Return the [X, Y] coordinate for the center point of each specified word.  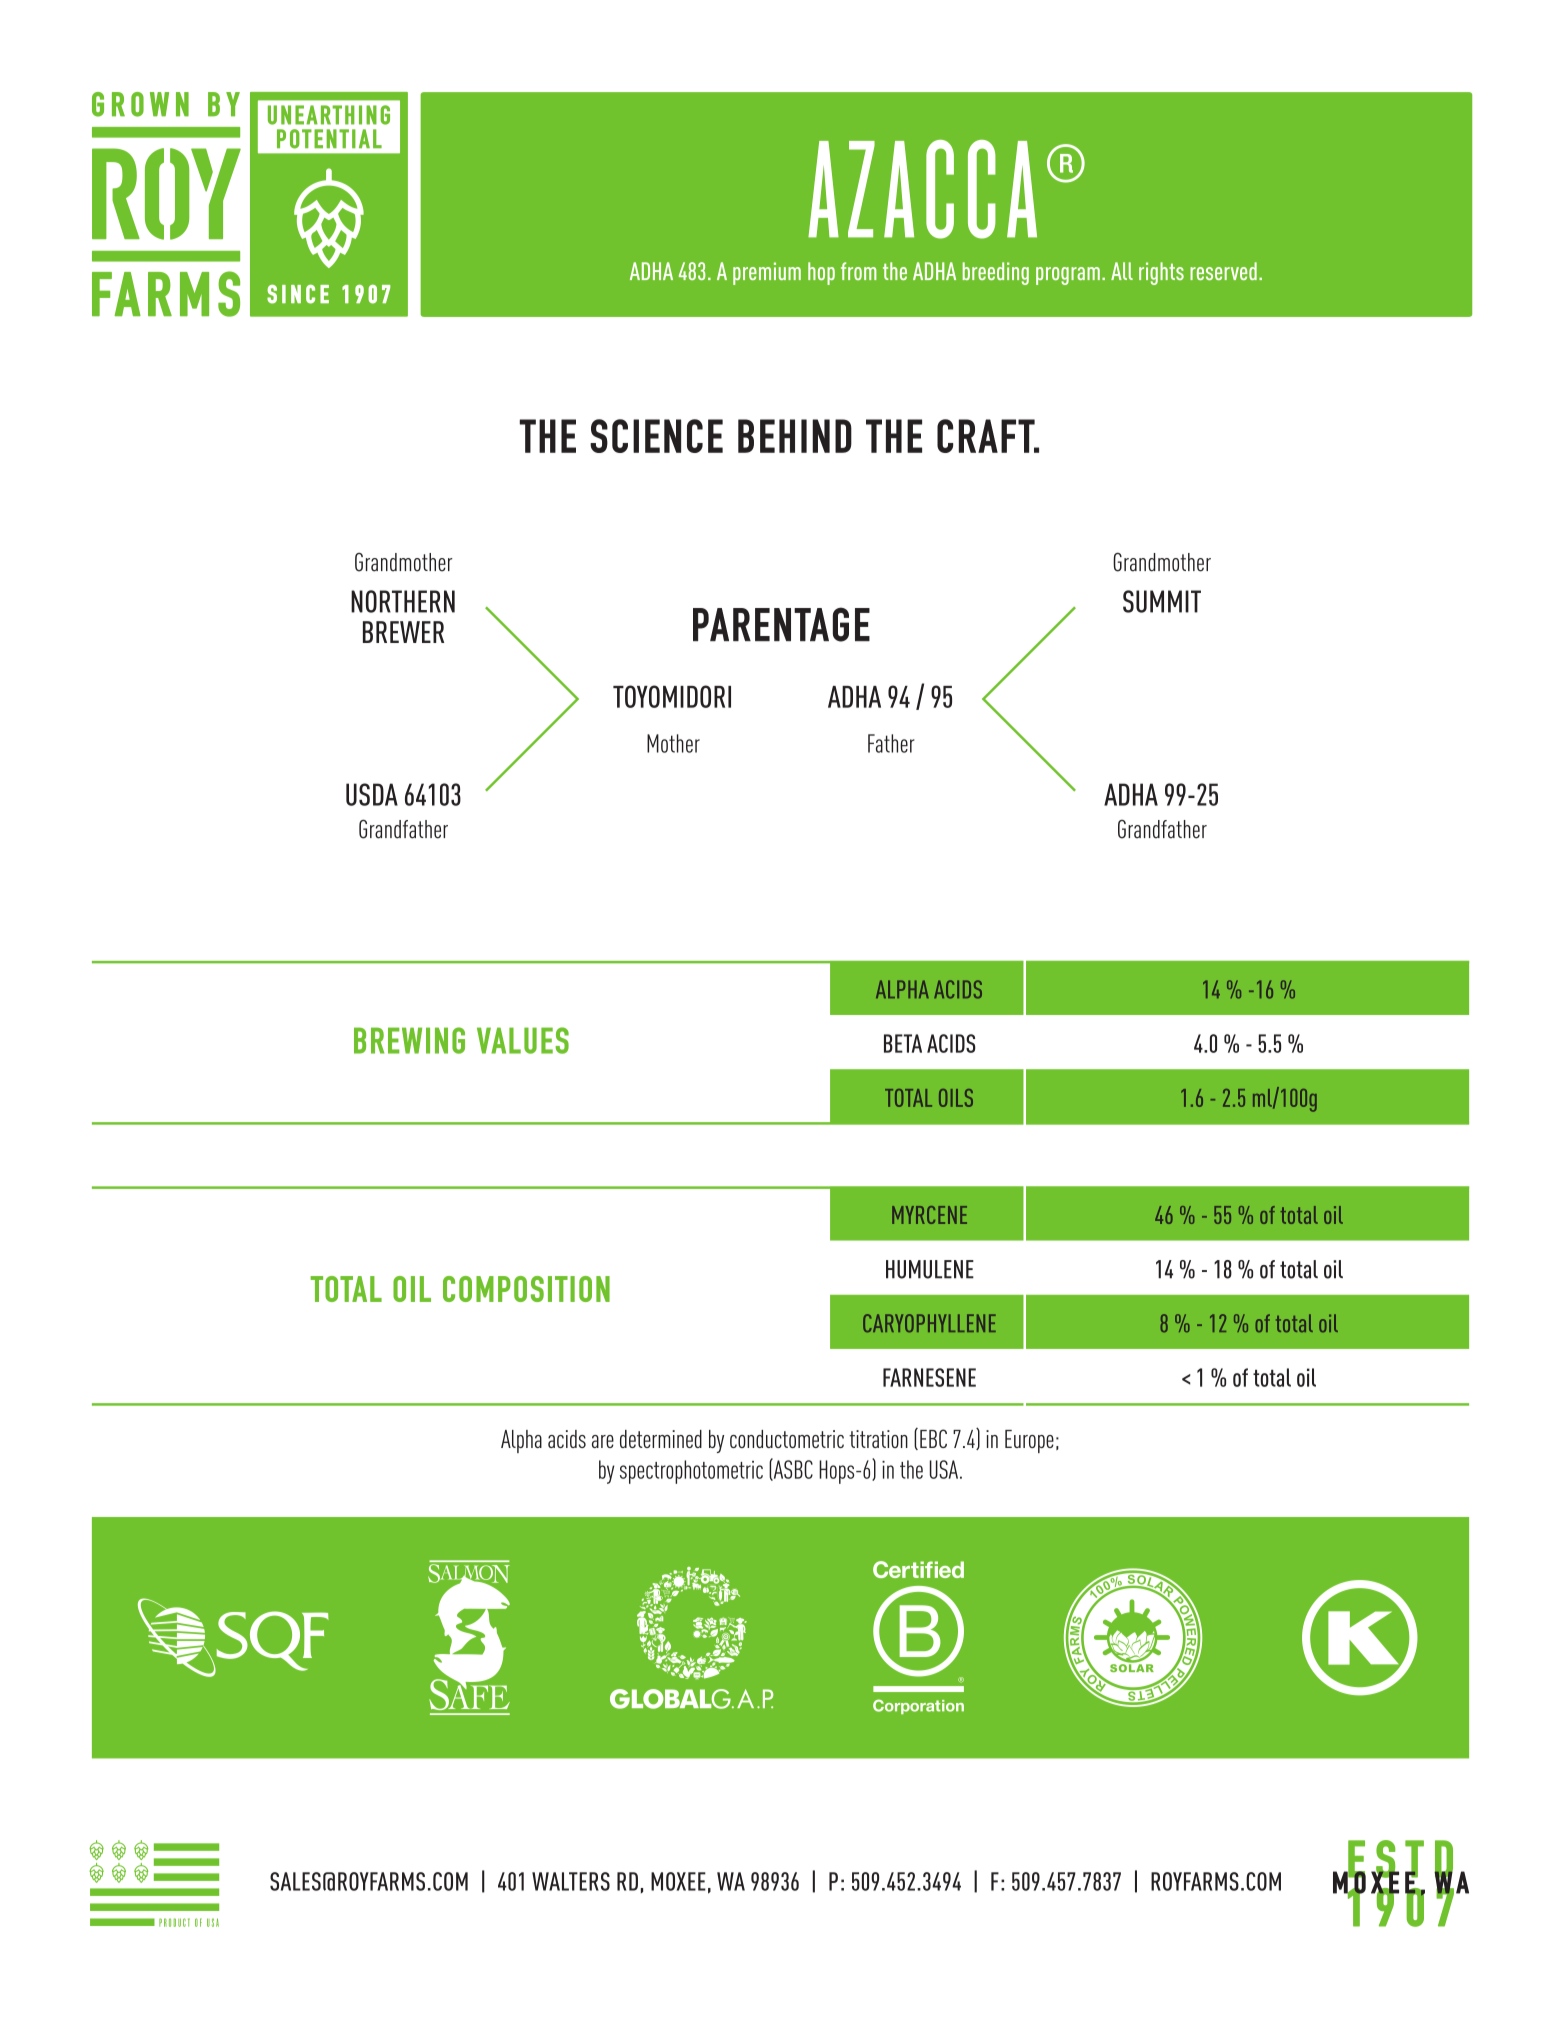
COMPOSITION [526, 1289]
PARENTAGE [781, 624]
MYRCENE [929, 1215]
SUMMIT [1162, 601]
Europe [1029, 1441]
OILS [956, 1098]
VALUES [523, 1040]
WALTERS [571, 1881]
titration [878, 1439]
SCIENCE [656, 436]
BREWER [403, 632]
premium [767, 273]
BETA [903, 1043]
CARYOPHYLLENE [929, 1323]
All [1122, 271]
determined [661, 1439]
